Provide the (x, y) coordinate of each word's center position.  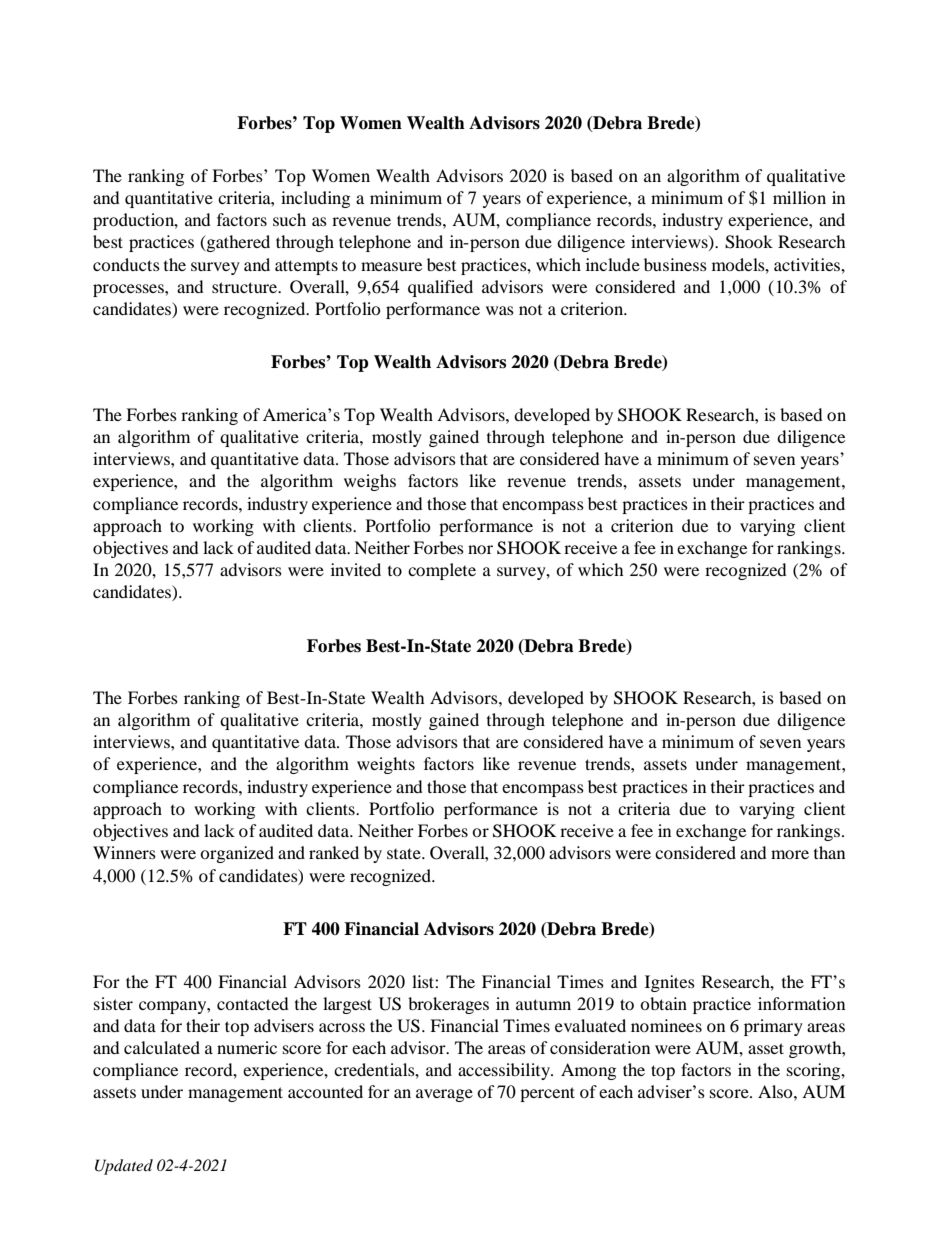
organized (237, 854)
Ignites (670, 983)
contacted (253, 1003)
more (790, 854)
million (799, 197)
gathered (237, 243)
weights (386, 765)
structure (246, 287)
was (500, 310)
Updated (124, 1167)
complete (442, 571)
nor (480, 549)
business (675, 264)
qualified (440, 288)
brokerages (448, 1005)
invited (356, 569)
